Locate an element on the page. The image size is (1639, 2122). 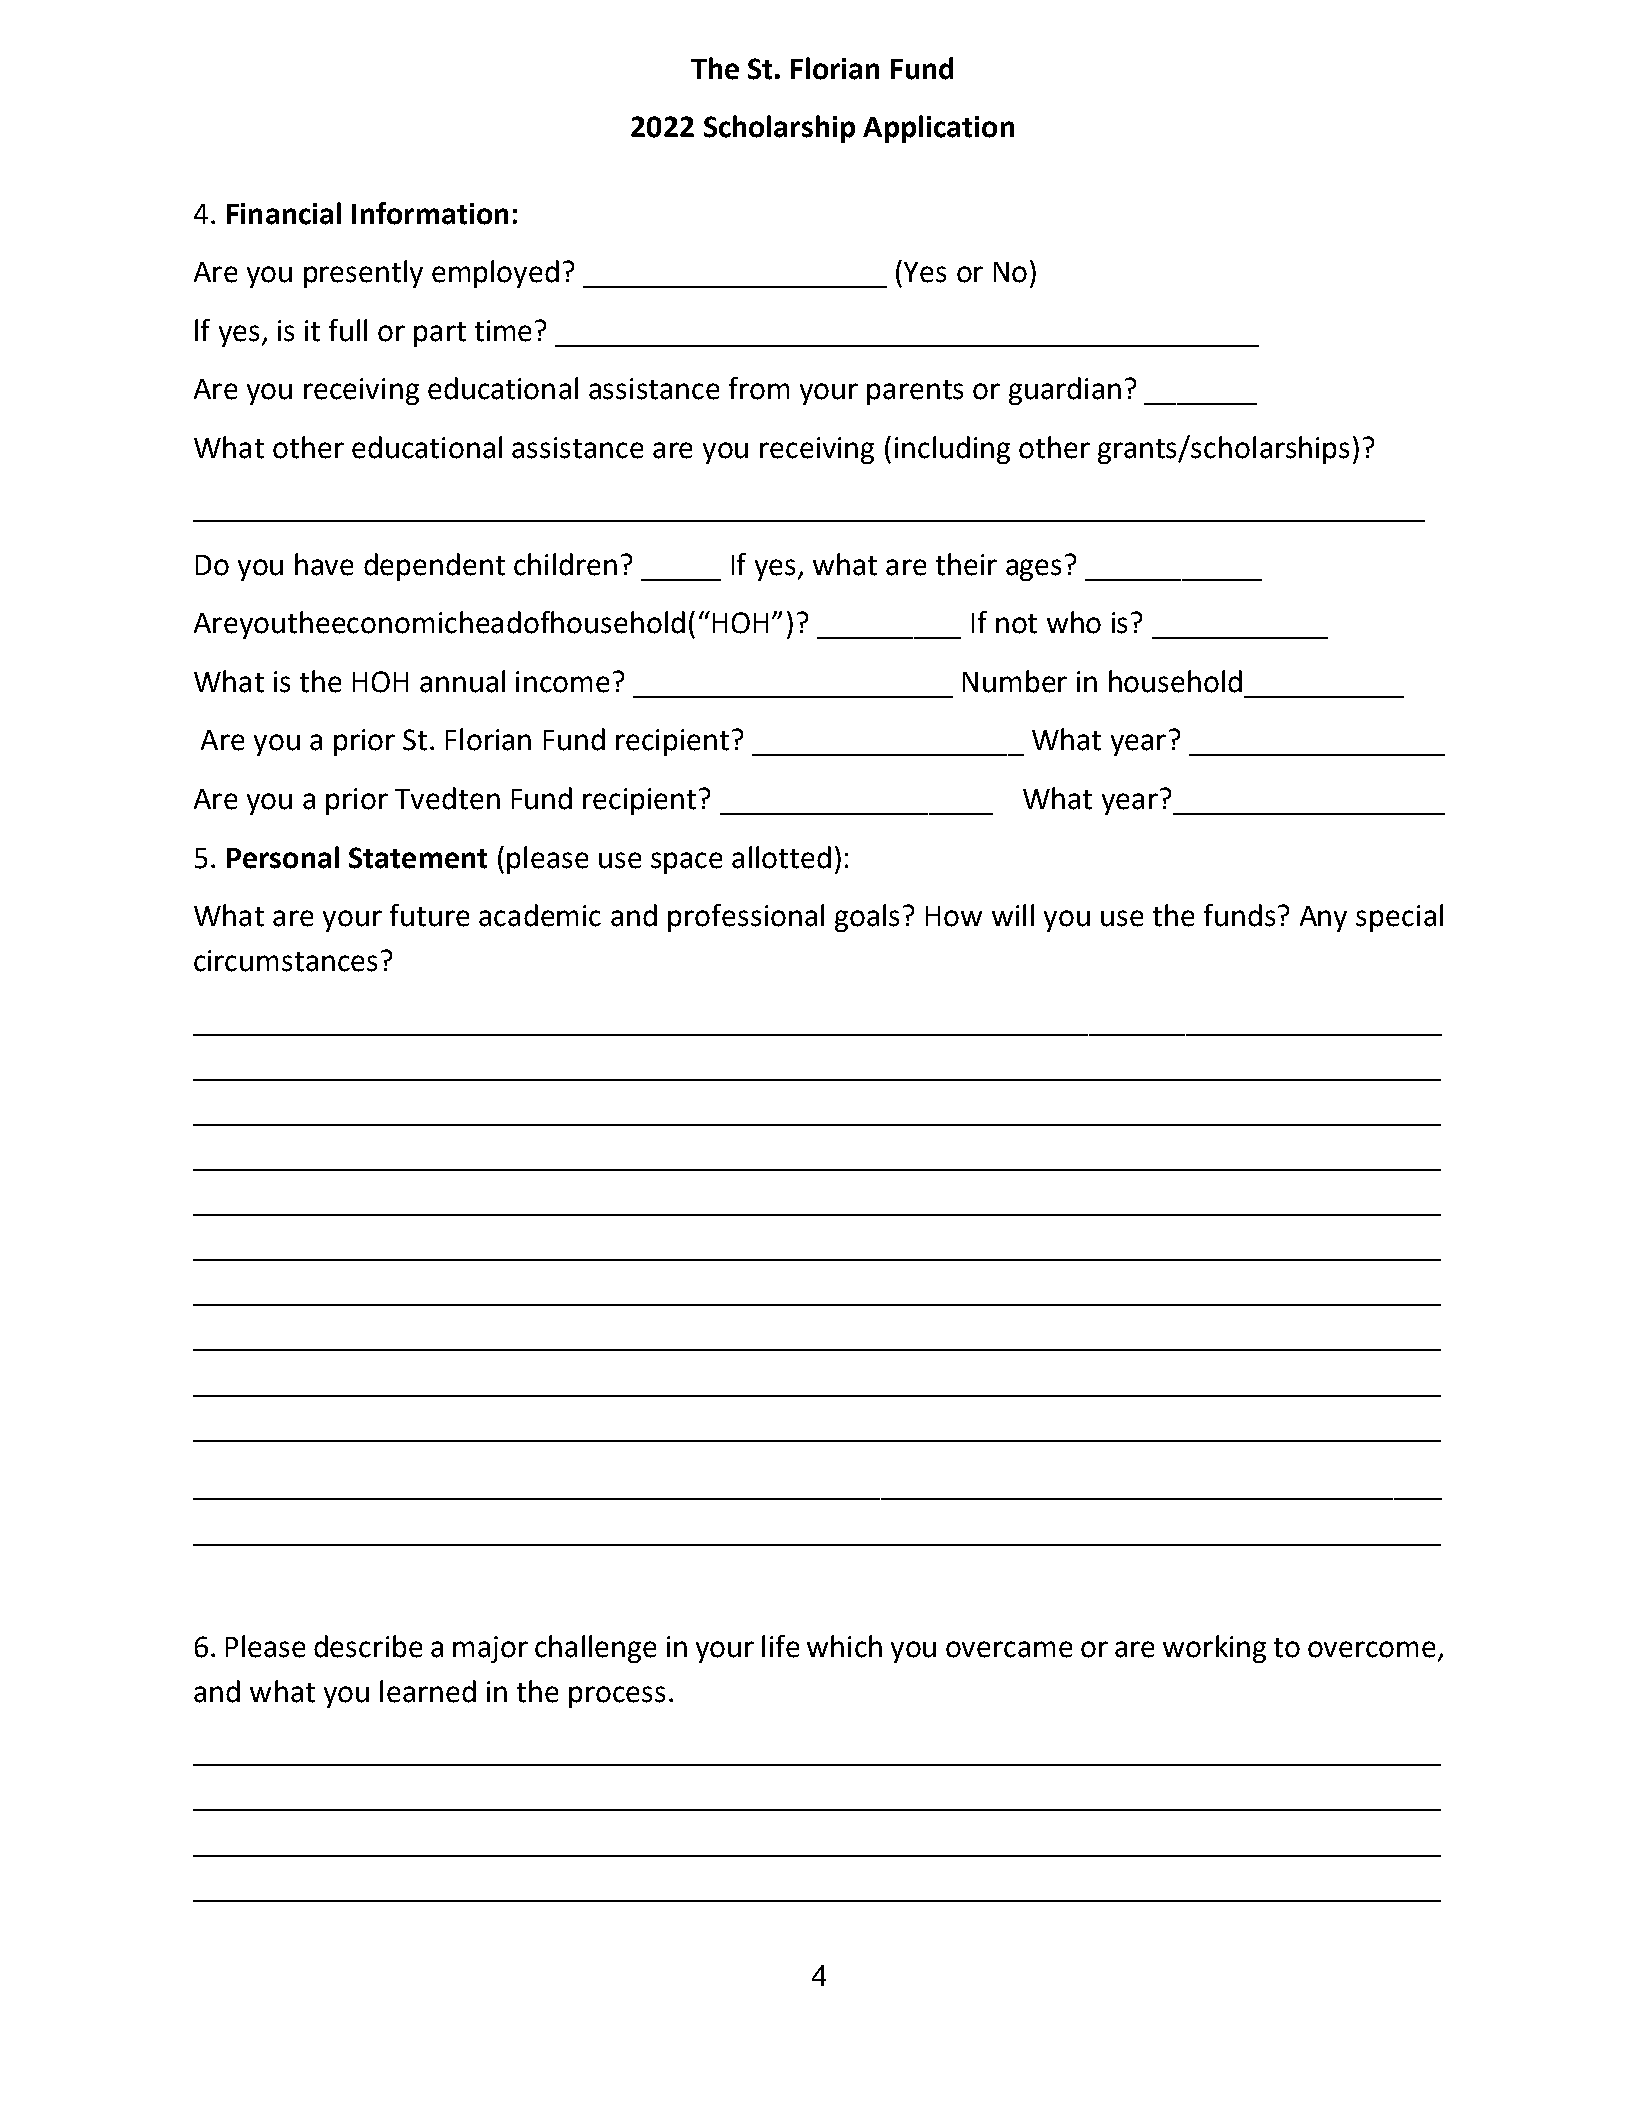
future is located at coordinates (429, 915).
